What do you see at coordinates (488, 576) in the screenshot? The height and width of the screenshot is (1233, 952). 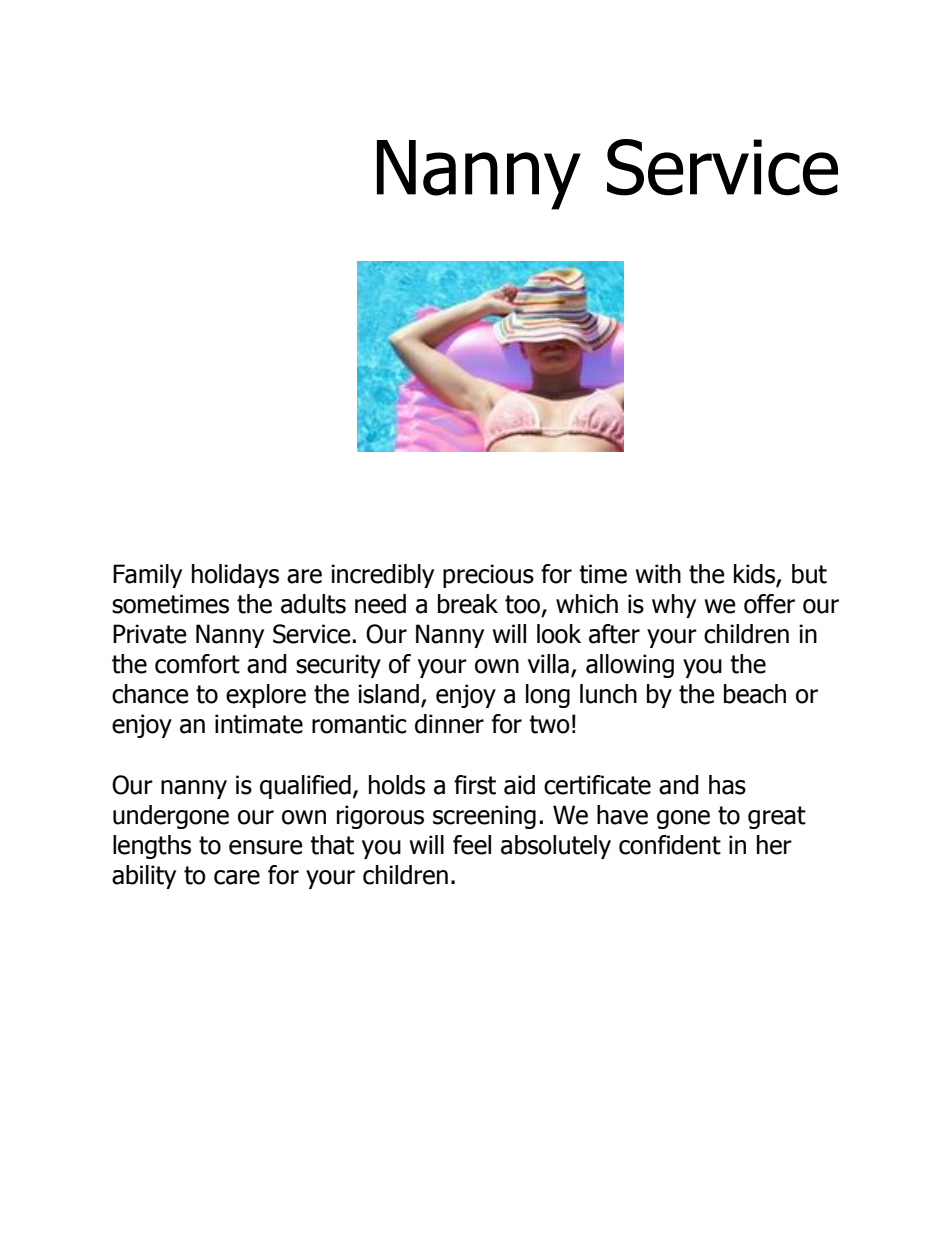 I see `precious` at bounding box center [488, 576].
